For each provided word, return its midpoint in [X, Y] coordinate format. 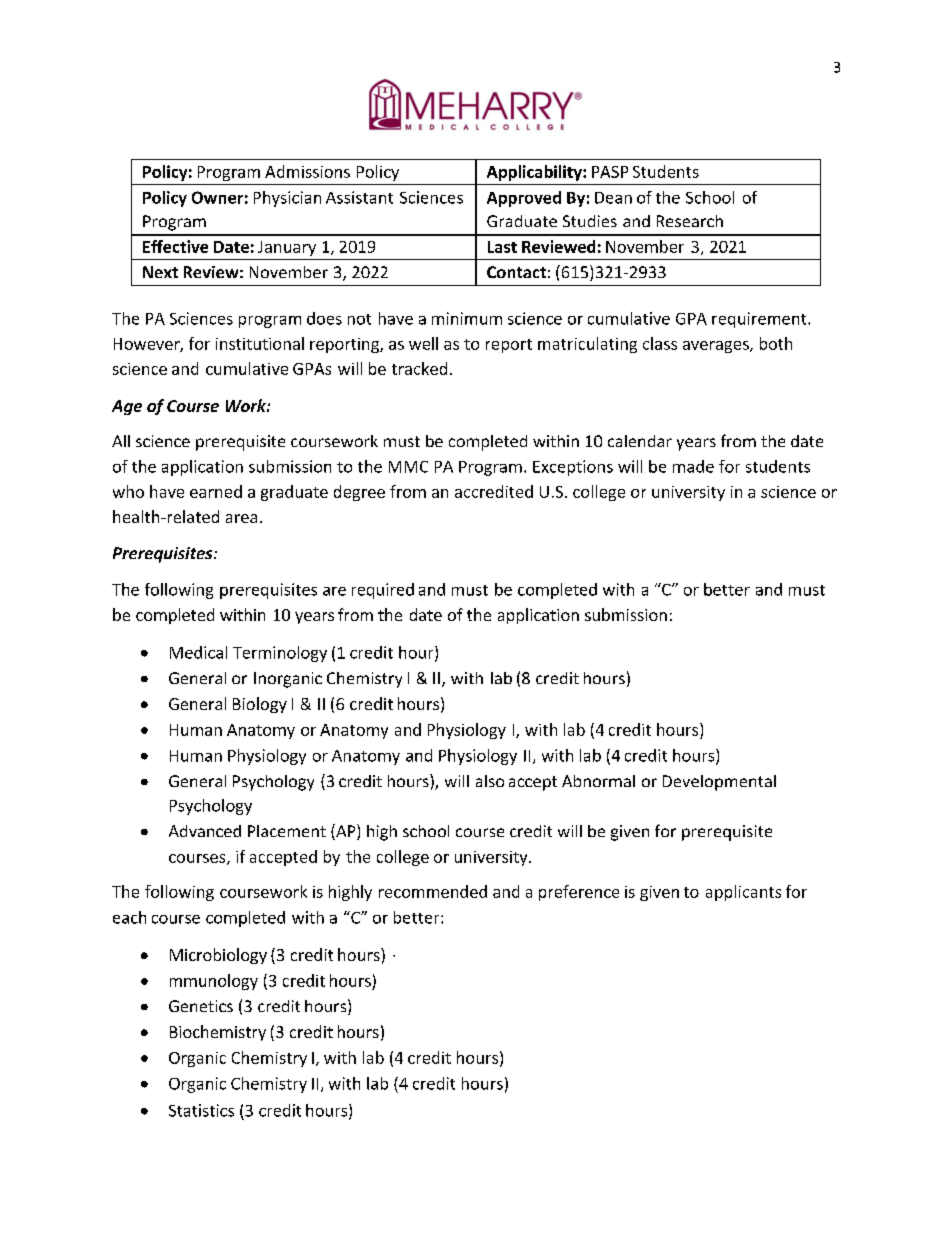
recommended [433, 891]
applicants [743, 893]
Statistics [201, 1110]
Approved [524, 199]
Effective [175, 246]
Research [690, 221]
